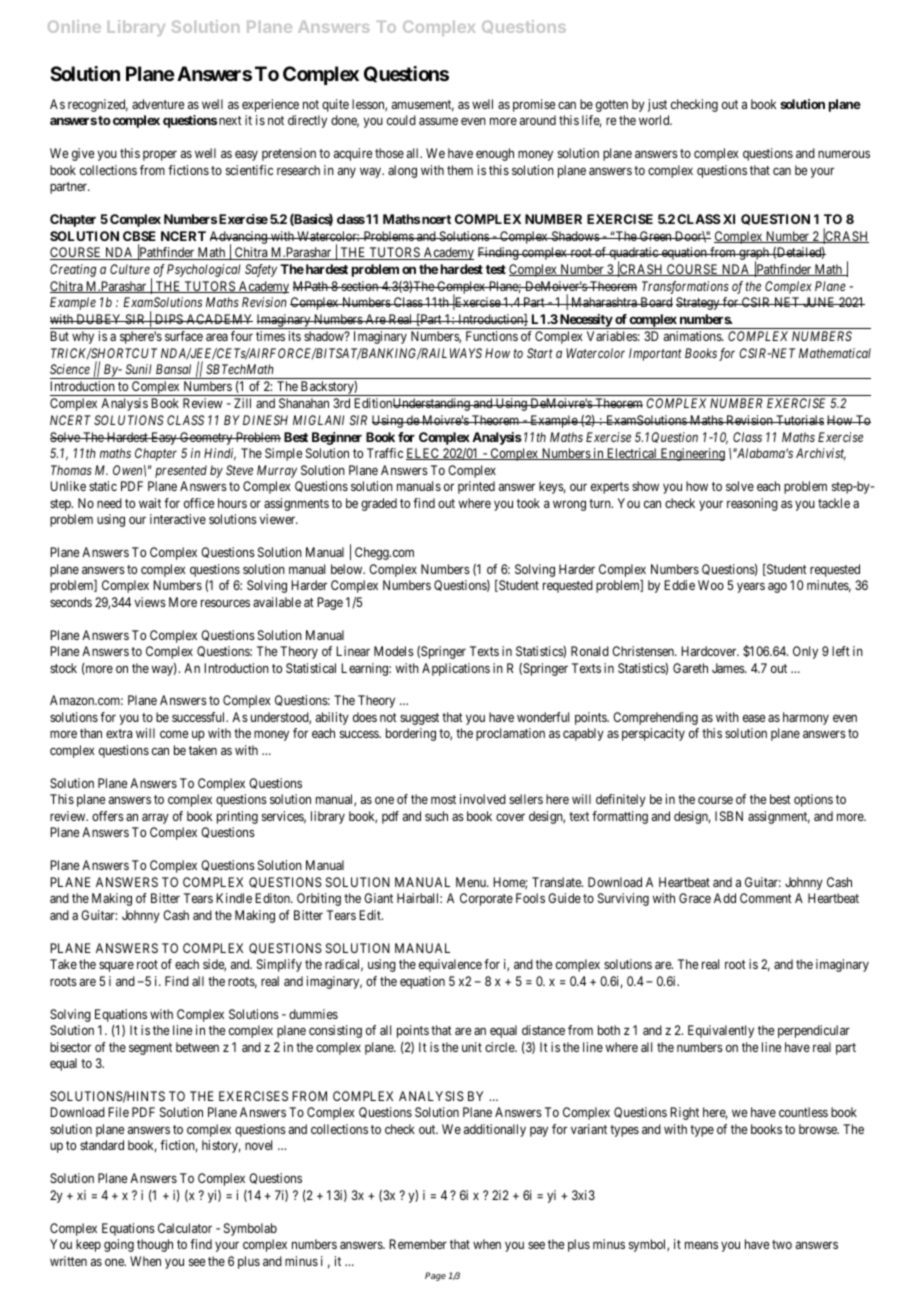 The width and height of the page is (924, 1308). Describe the element at coordinates (655, 120) in the page. I see `world` at that location.
